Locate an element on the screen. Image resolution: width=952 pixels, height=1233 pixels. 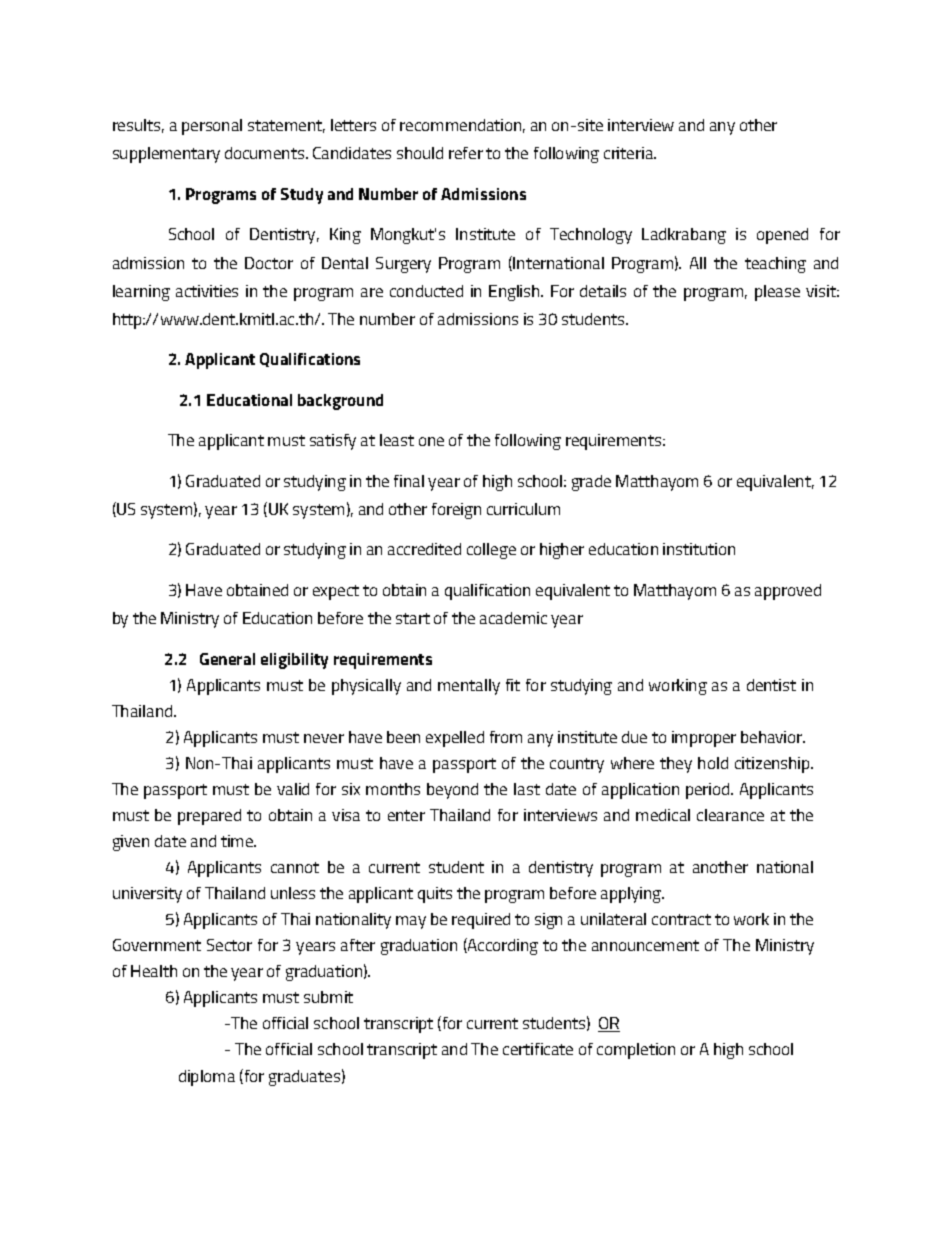
General is located at coordinates (227, 659).
